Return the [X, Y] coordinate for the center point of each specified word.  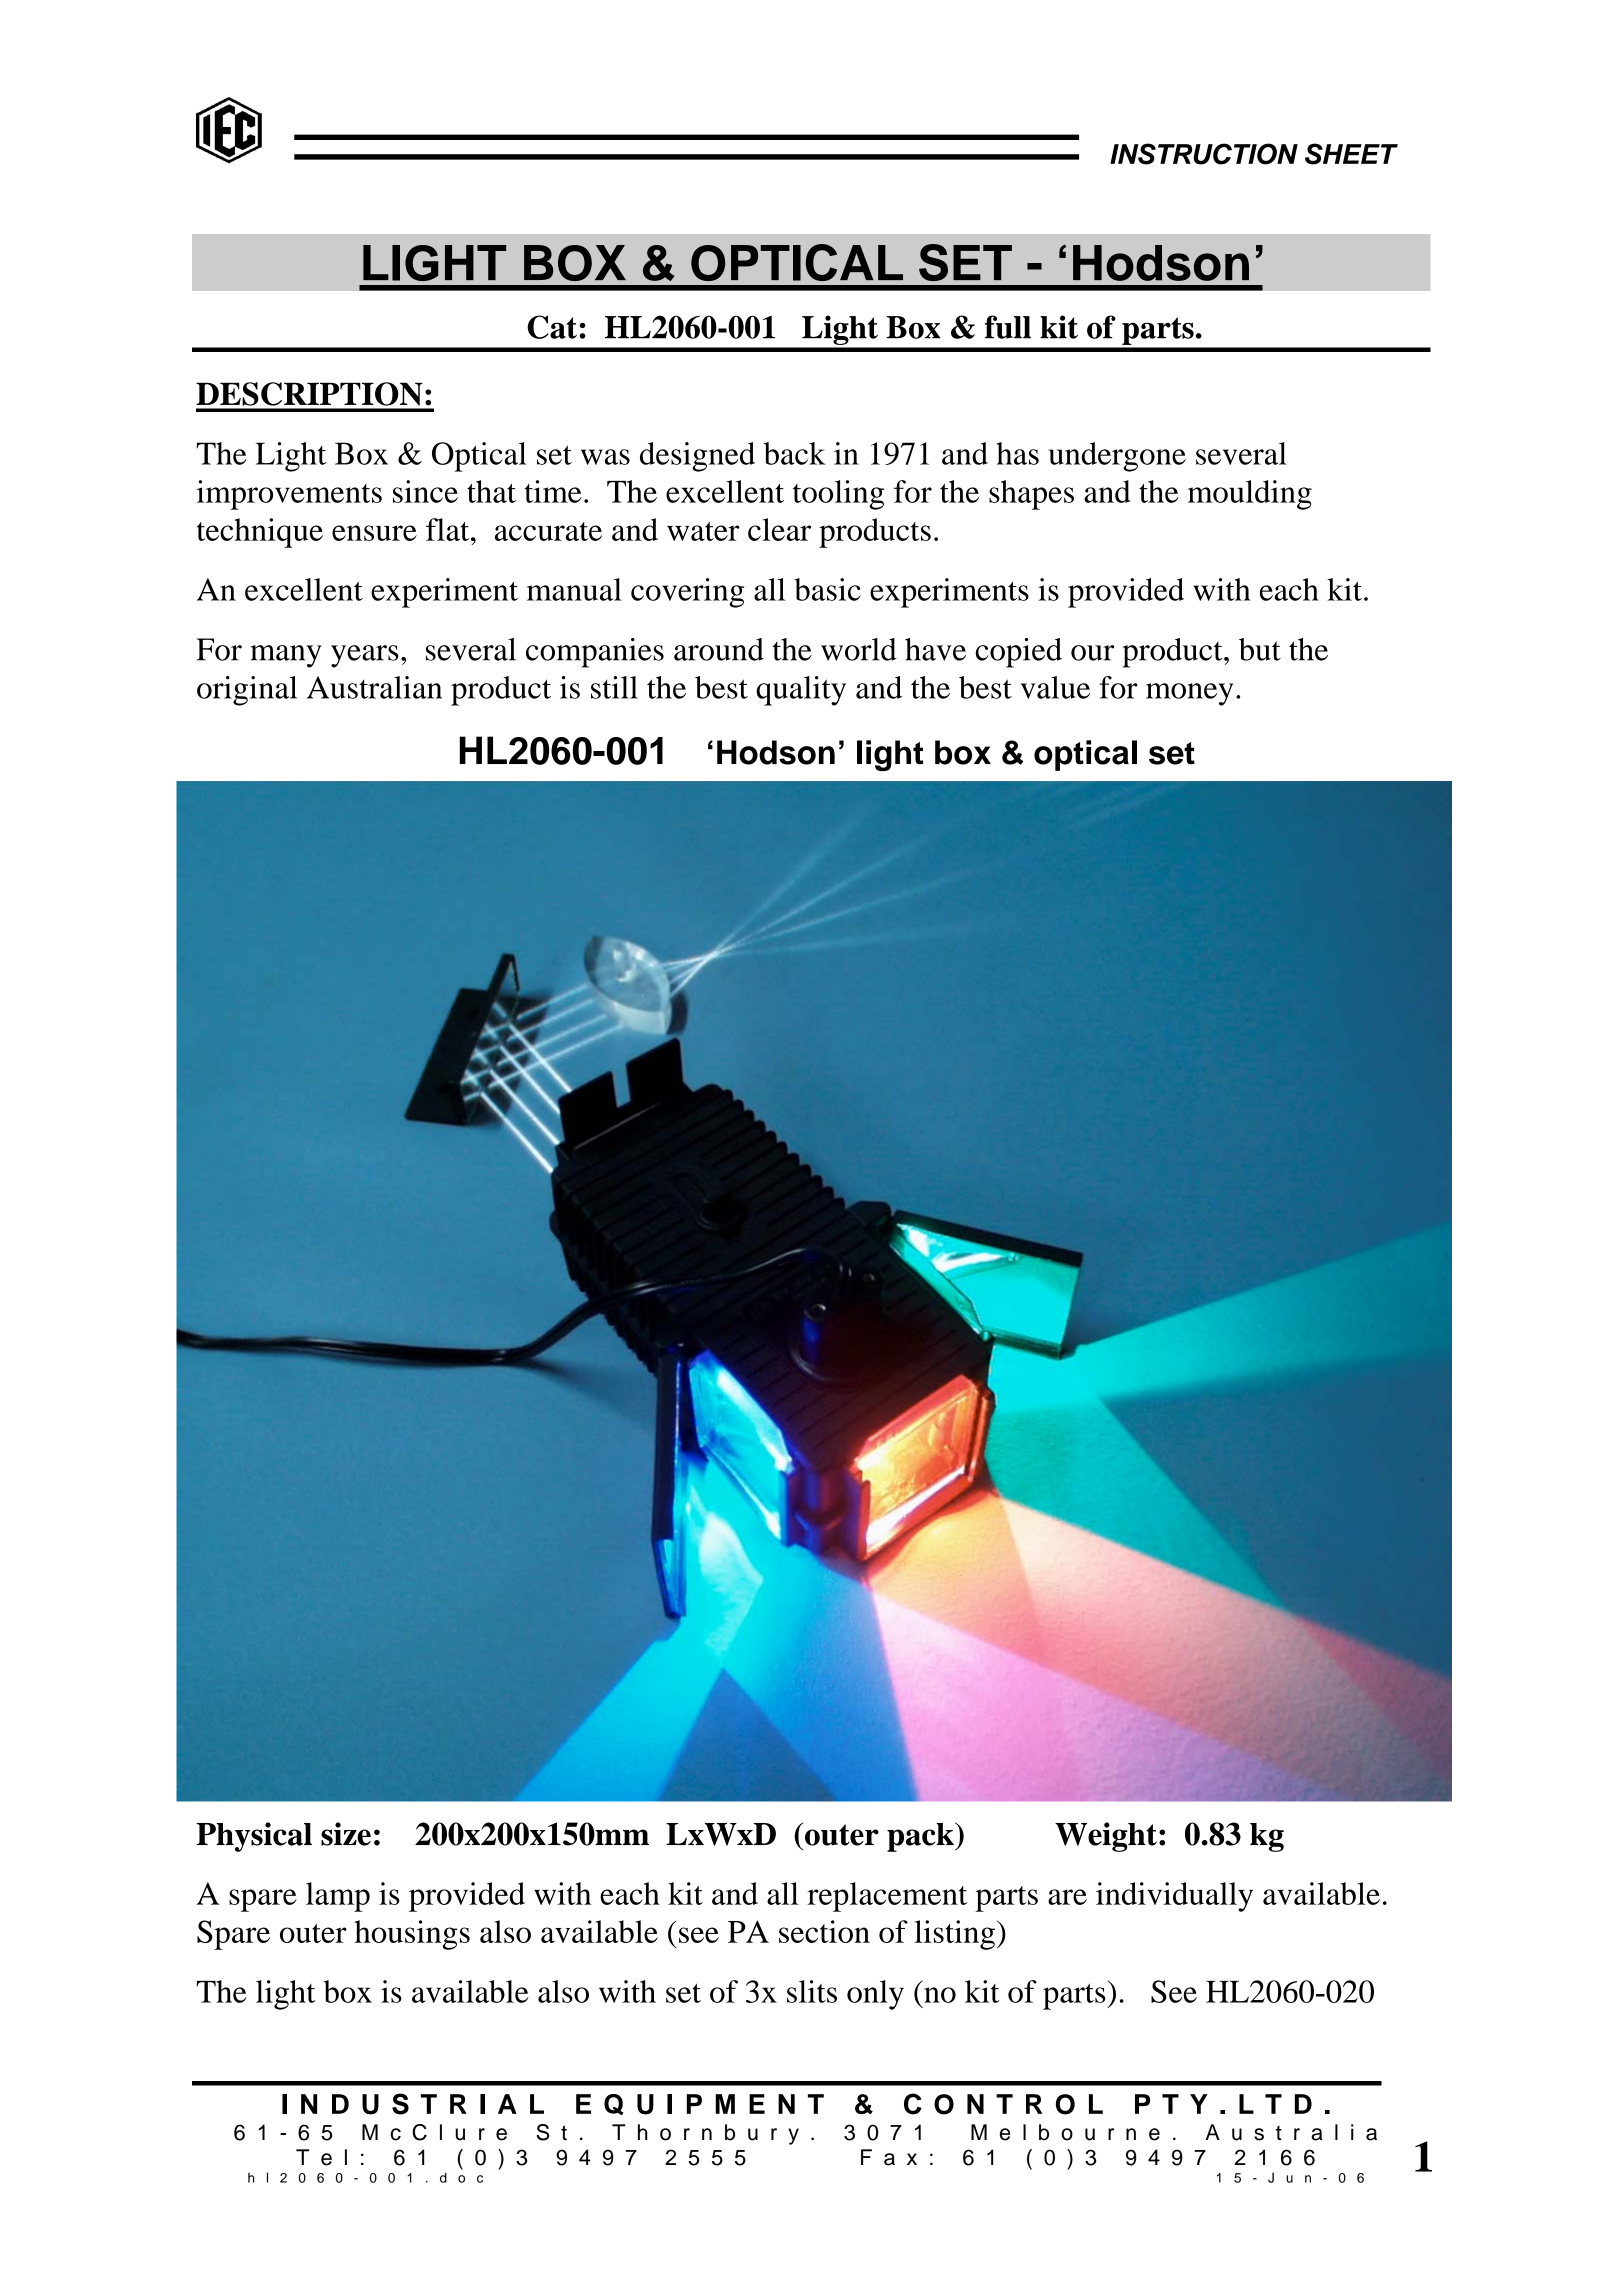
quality [801, 691]
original [247, 691]
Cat [552, 327]
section [824, 1931]
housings [412, 1935]
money [1189, 694]
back [795, 453]
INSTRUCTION [1204, 154]
